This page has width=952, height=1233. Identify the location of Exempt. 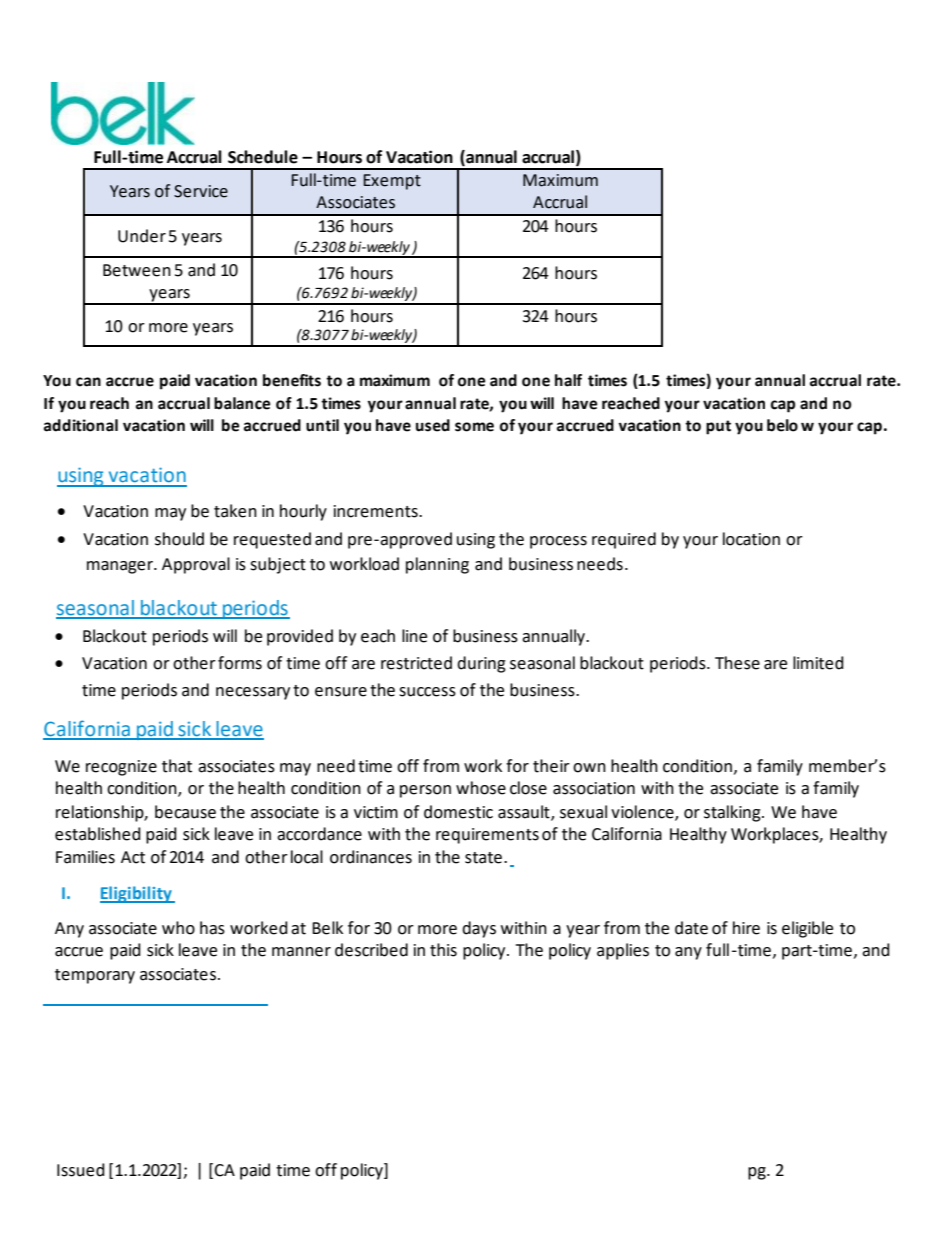
(392, 182).
